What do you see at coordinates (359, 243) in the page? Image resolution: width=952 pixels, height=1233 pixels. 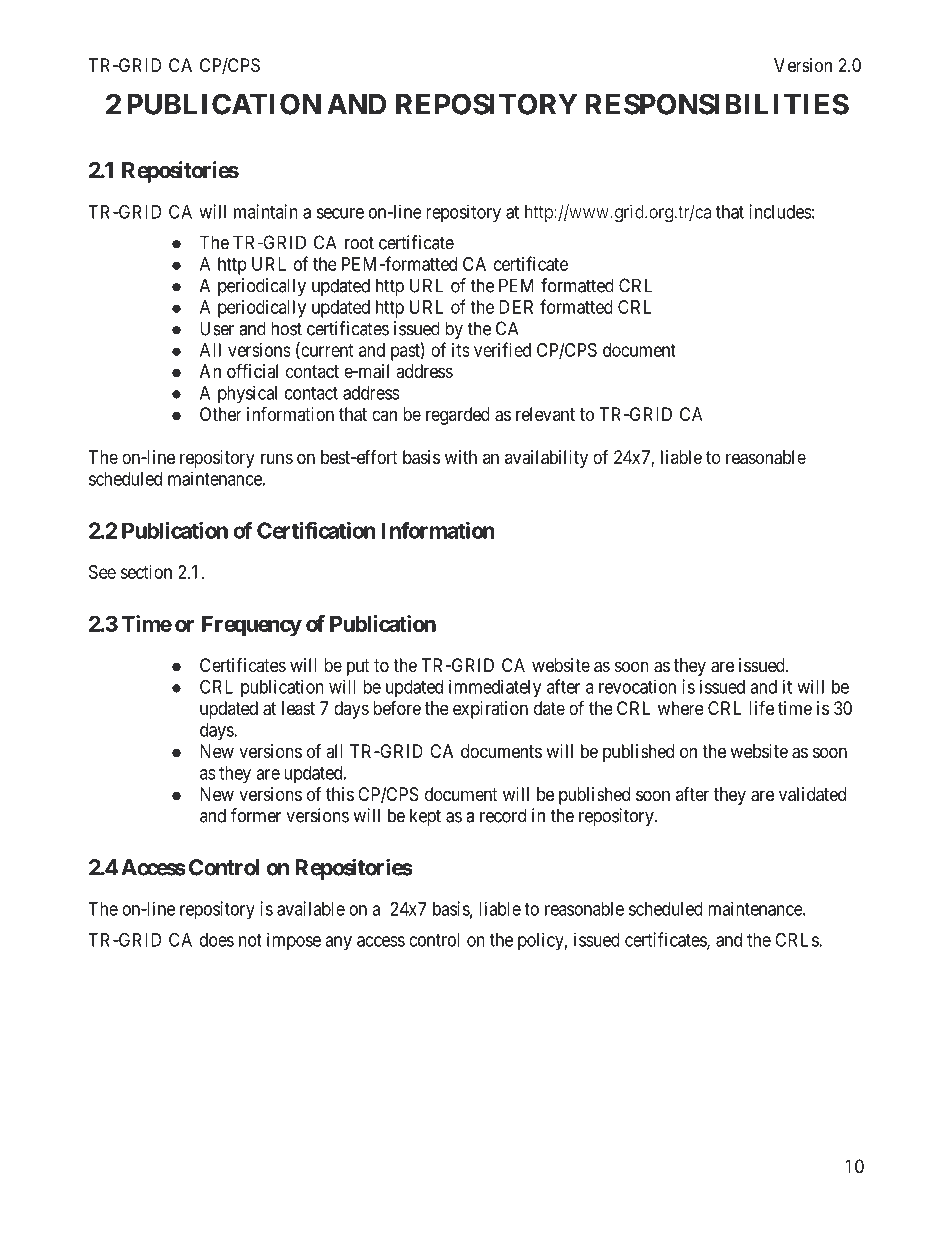 I see `root` at bounding box center [359, 243].
